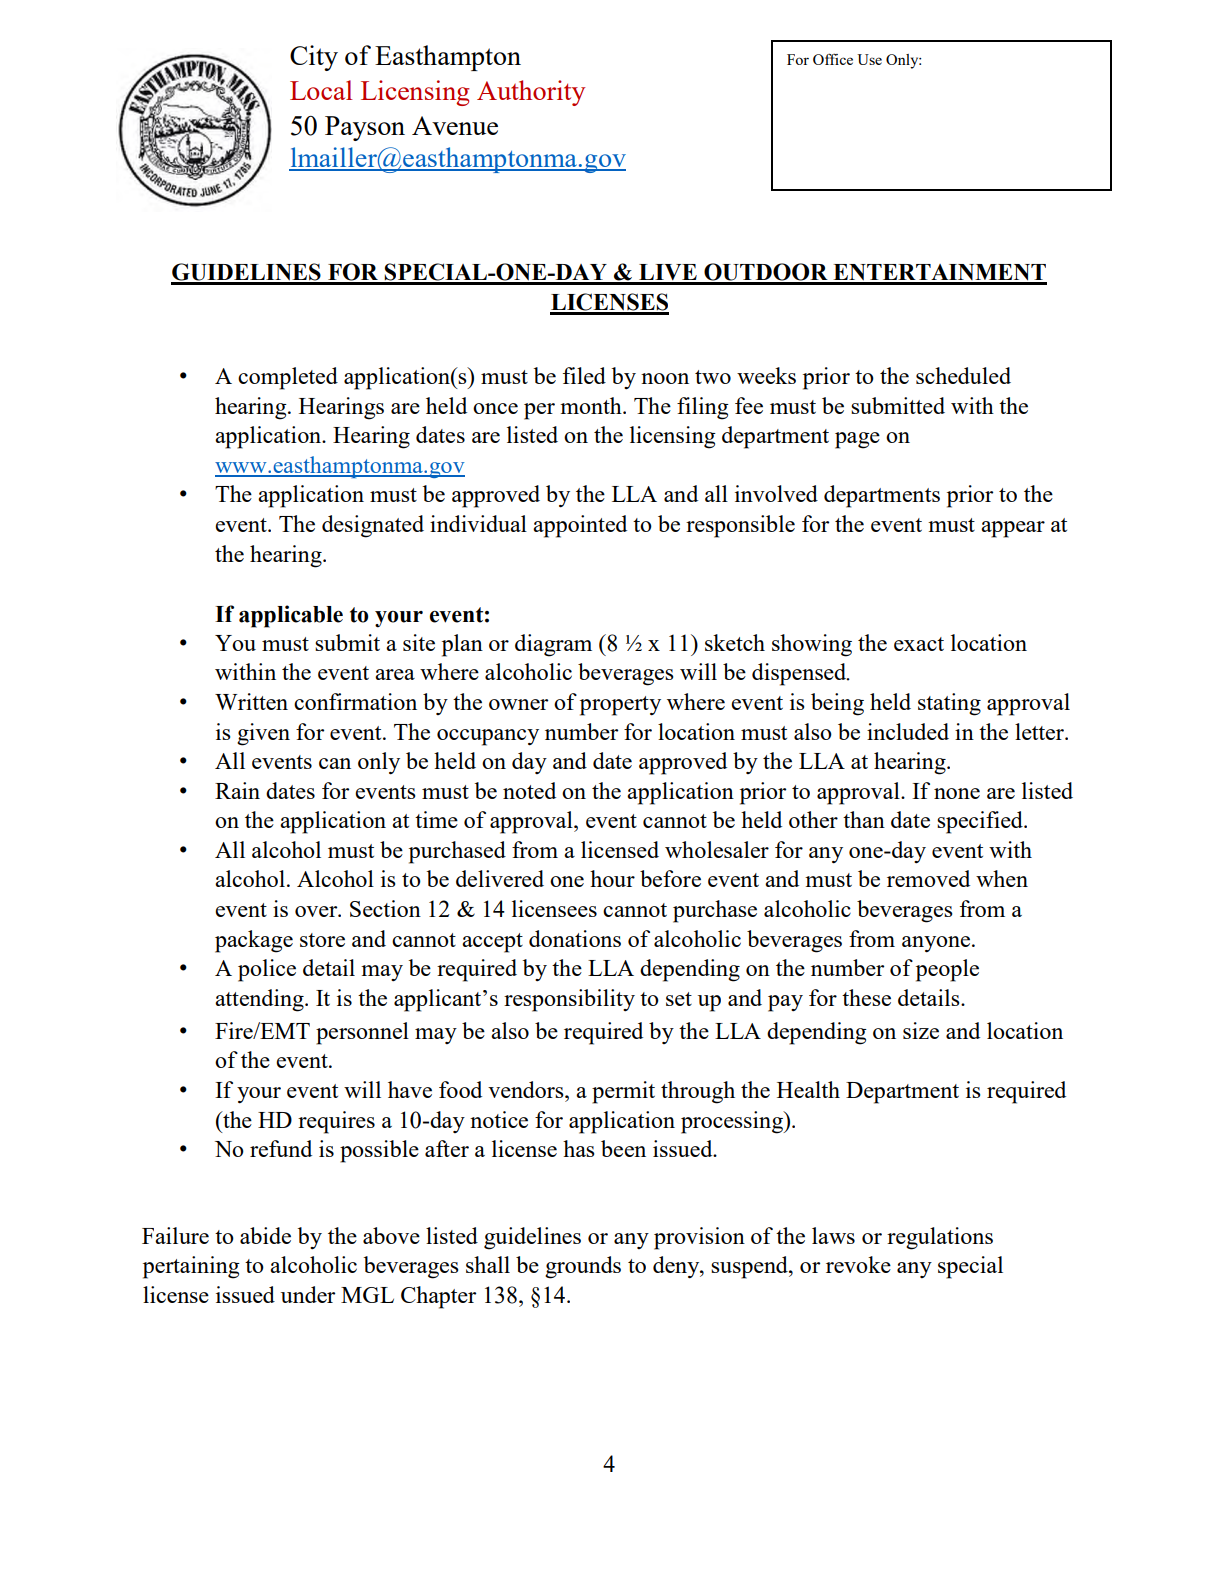 The height and width of the screenshot is (1577, 1219). I want to click on designated, so click(373, 526).
